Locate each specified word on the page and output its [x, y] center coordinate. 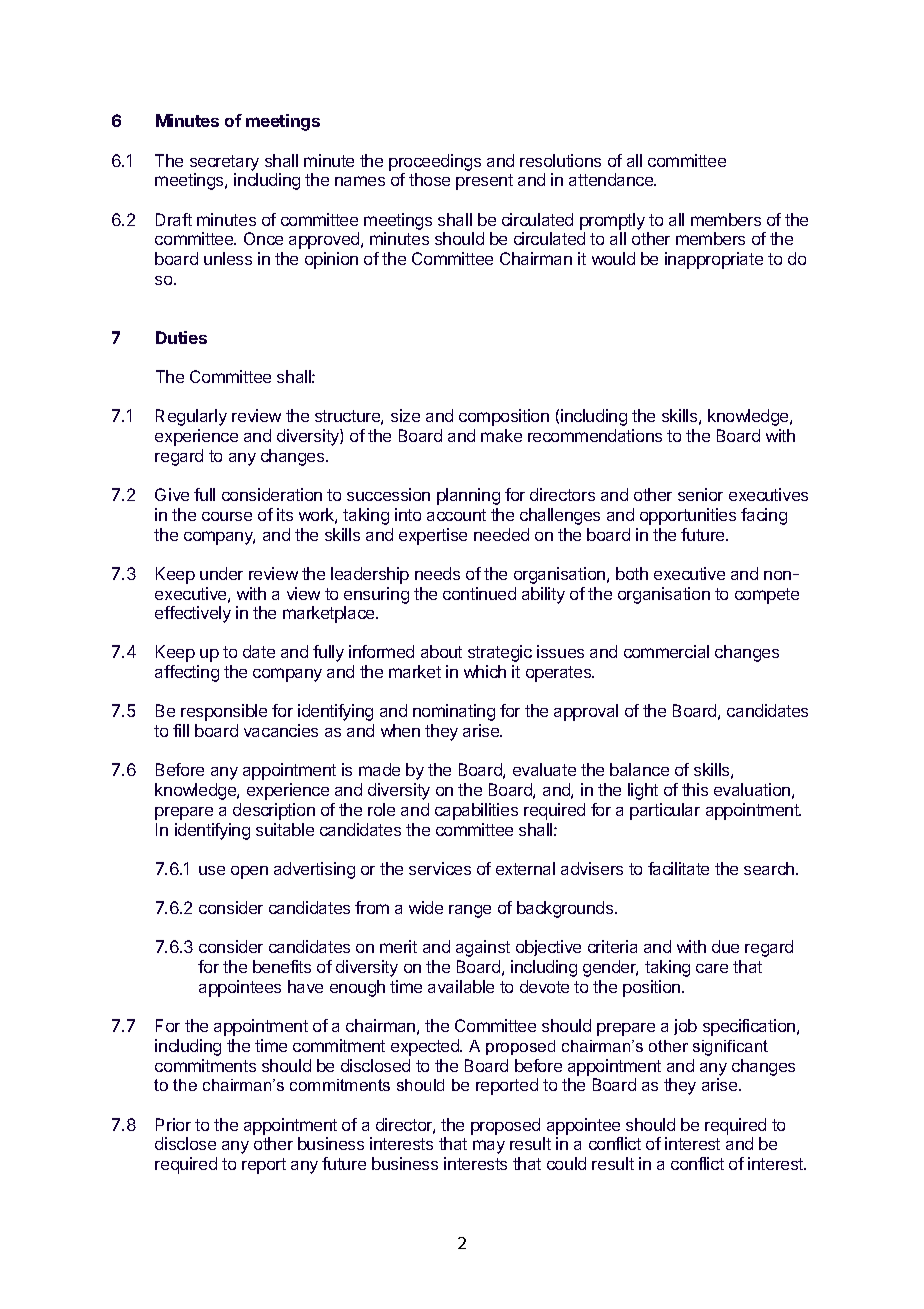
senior [700, 494]
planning [468, 496]
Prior [173, 1124]
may [489, 1147]
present [484, 182]
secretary [224, 163]
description [274, 811]
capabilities [476, 811]
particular [665, 811]
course [227, 516]
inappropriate [714, 260]
